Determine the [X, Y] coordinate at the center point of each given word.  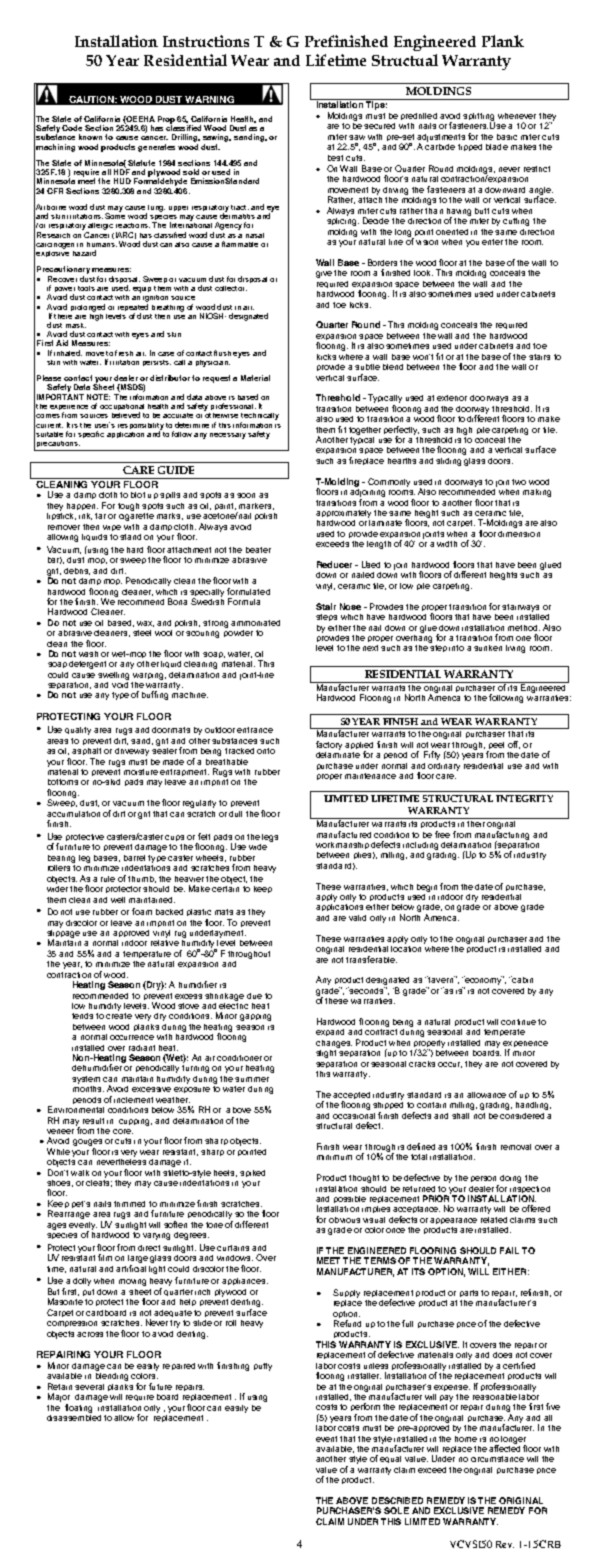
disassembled [74, 1416]
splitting [479, 118]
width [447, 544]
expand [330, 1032]
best [335, 158]
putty [263, 1367]
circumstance [497, 1459]
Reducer [334, 564]
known [90, 137]
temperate [504, 1032]
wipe [112, 528]
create [119, 1016]
